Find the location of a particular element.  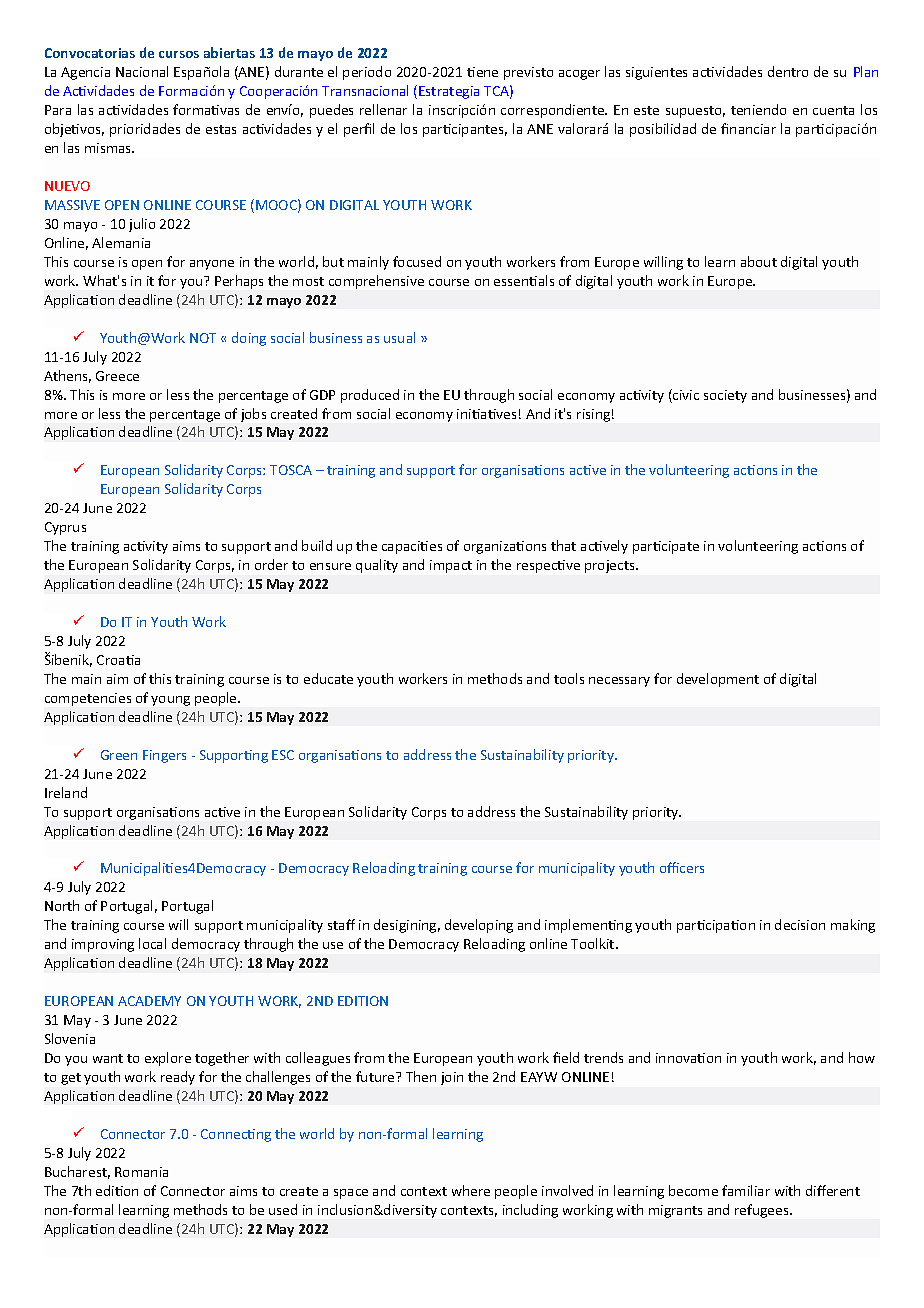

decision is located at coordinates (800, 924).
